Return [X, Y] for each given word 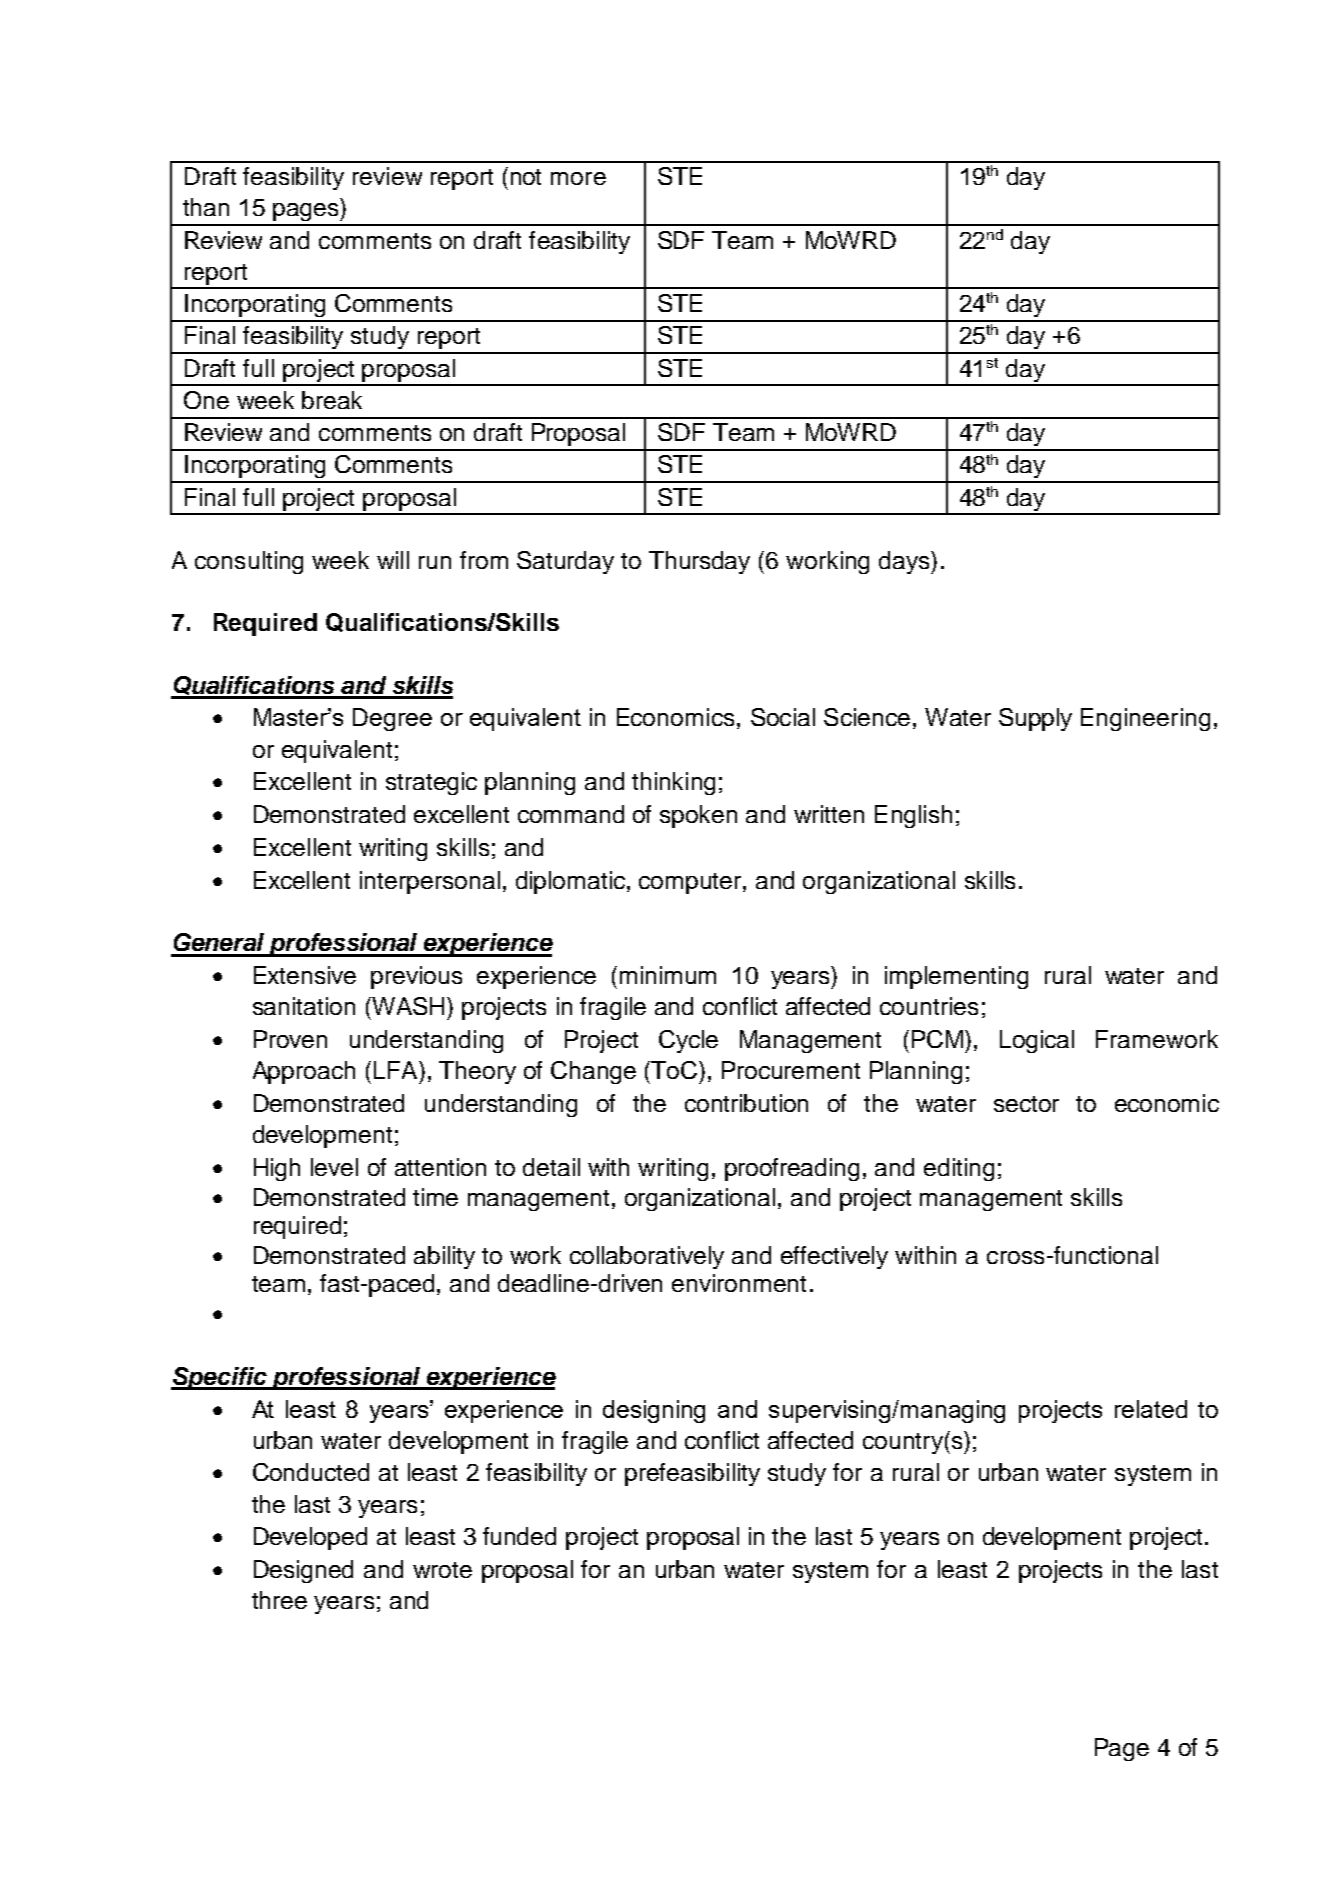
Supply [1035, 719]
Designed [303, 1571]
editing [959, 1169]
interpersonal [430, 882]
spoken [698, 816]
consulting [249, 562]
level [334, 1167]
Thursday [699, 562]
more [578, 178]
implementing [956, 977]
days [905, 562]
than [206, 207]
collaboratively [647, 1257]
